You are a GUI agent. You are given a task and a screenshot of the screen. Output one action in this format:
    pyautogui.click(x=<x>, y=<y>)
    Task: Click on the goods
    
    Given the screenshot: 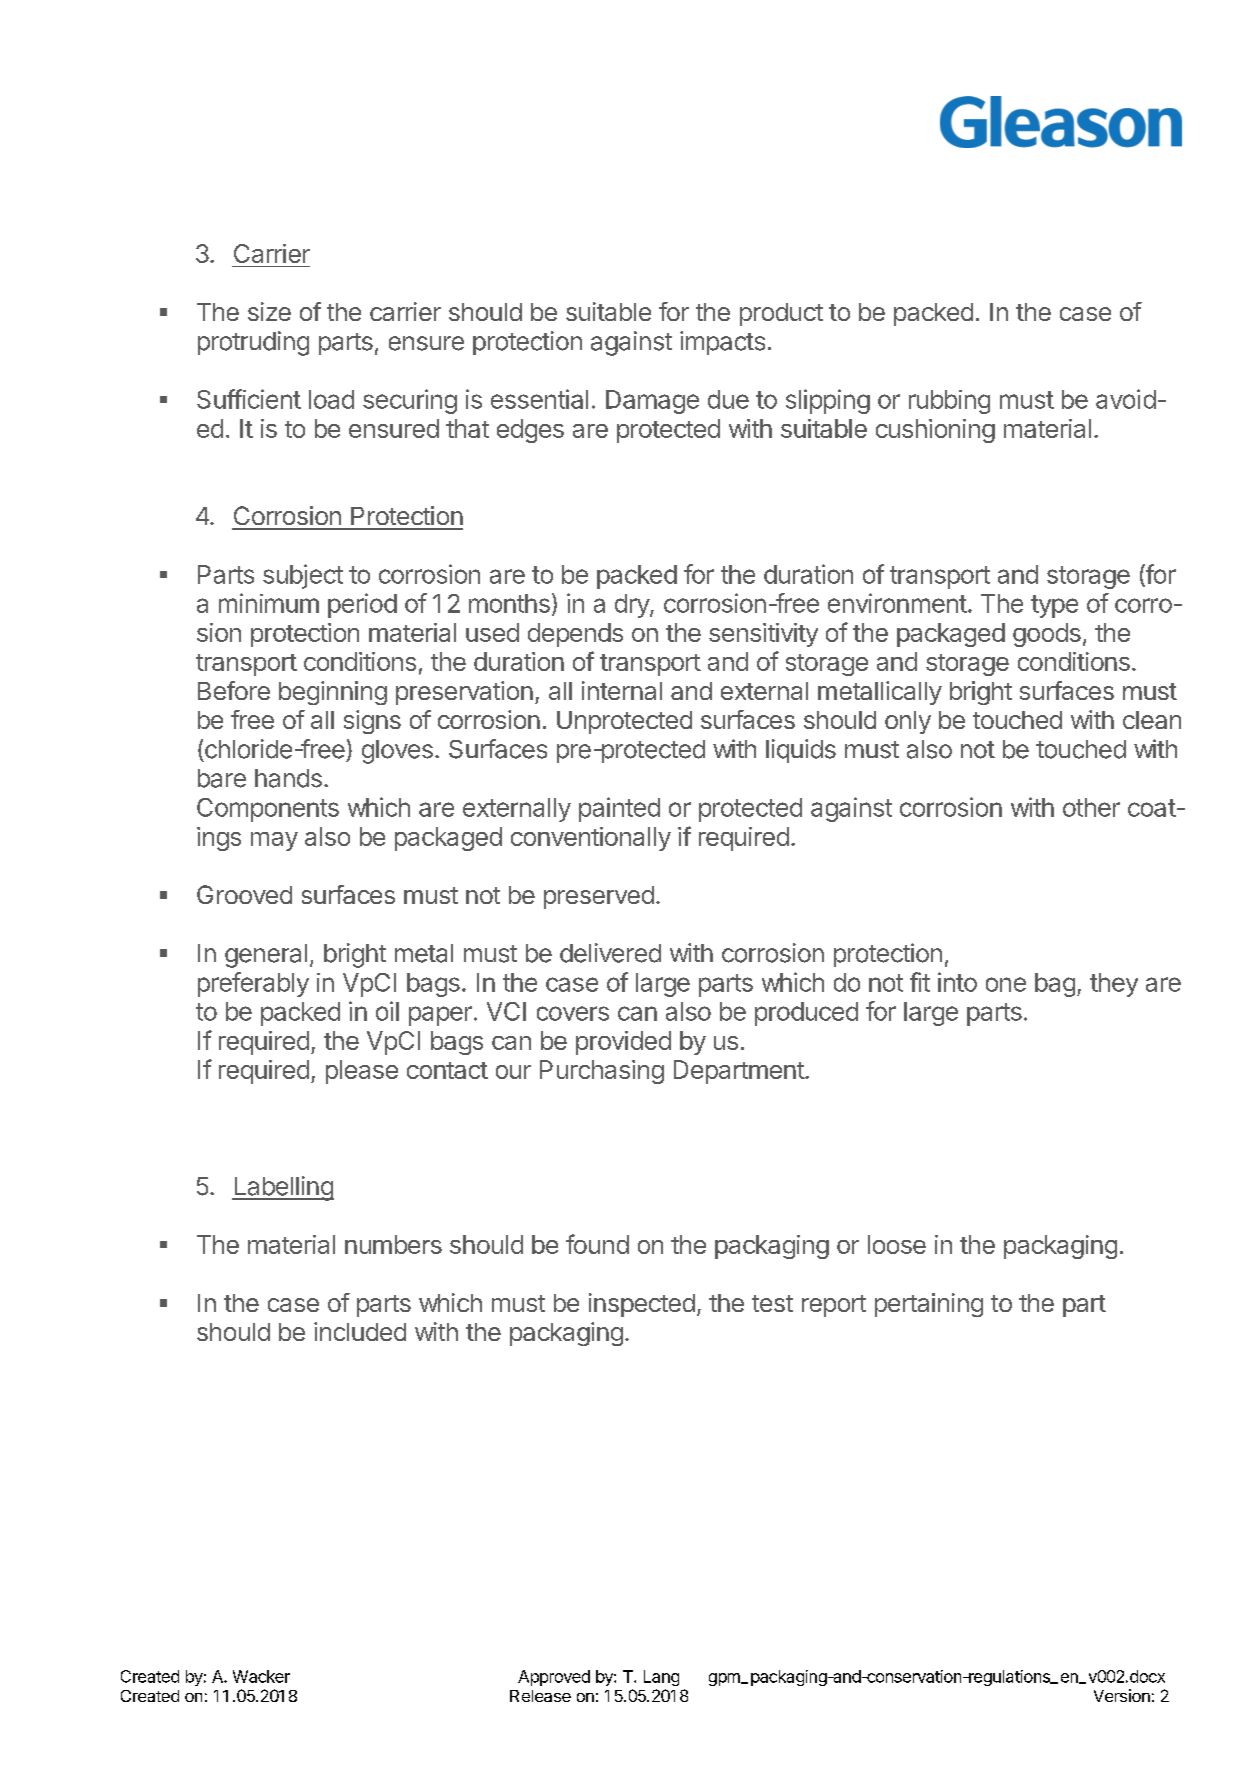 What is the action you would take?
    pyautogui.click(x=1047, y=635)
